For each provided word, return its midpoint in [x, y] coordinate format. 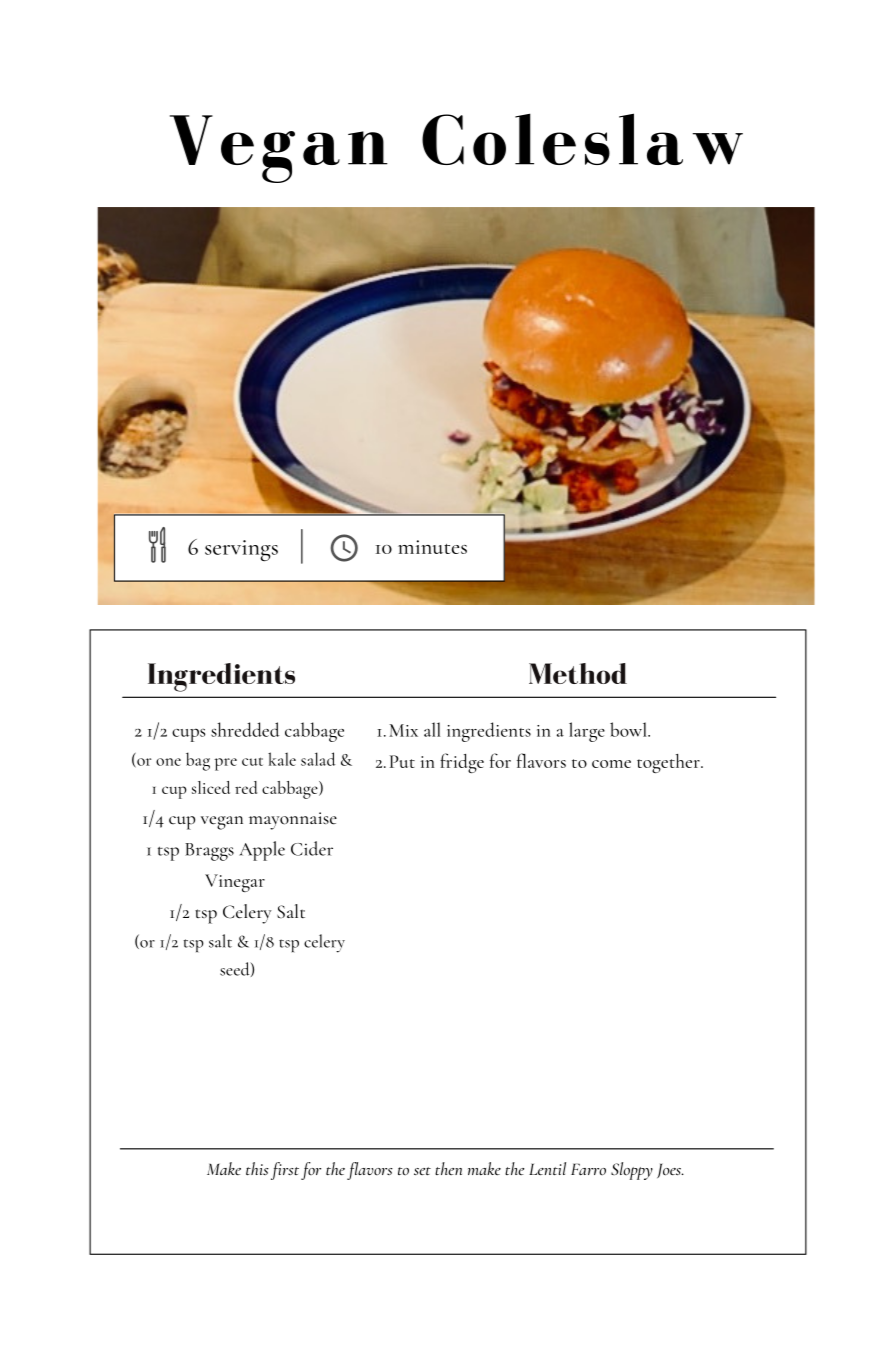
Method [578, 673]
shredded [245, 729]
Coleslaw [582, 139]
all [432, 729]
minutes [432, 547]
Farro [588, 1169]
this [257, 1168]
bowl [629, 729]
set [422, 1171]
